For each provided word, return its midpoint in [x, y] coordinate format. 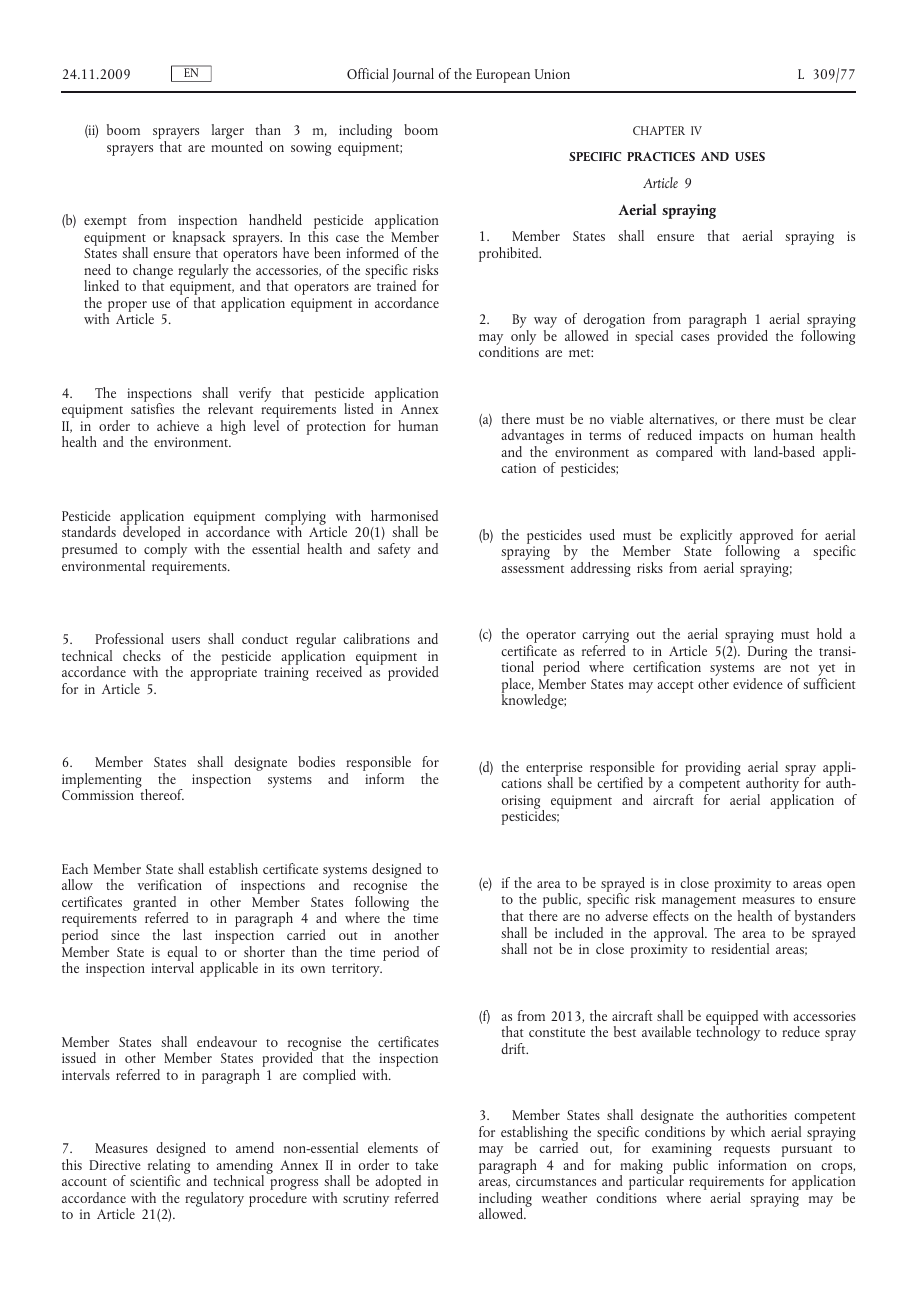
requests [747, 1152]
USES [750, 156]
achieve [178, 425]
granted [154, 905]
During [767, 653]
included [579, 932]
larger [228, 131]
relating [169, 1167]
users [186, 640]
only [523, 336]
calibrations [376, 638]
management [700, 903]
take [426, 1164]
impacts [721, 438]
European [503, 76]
